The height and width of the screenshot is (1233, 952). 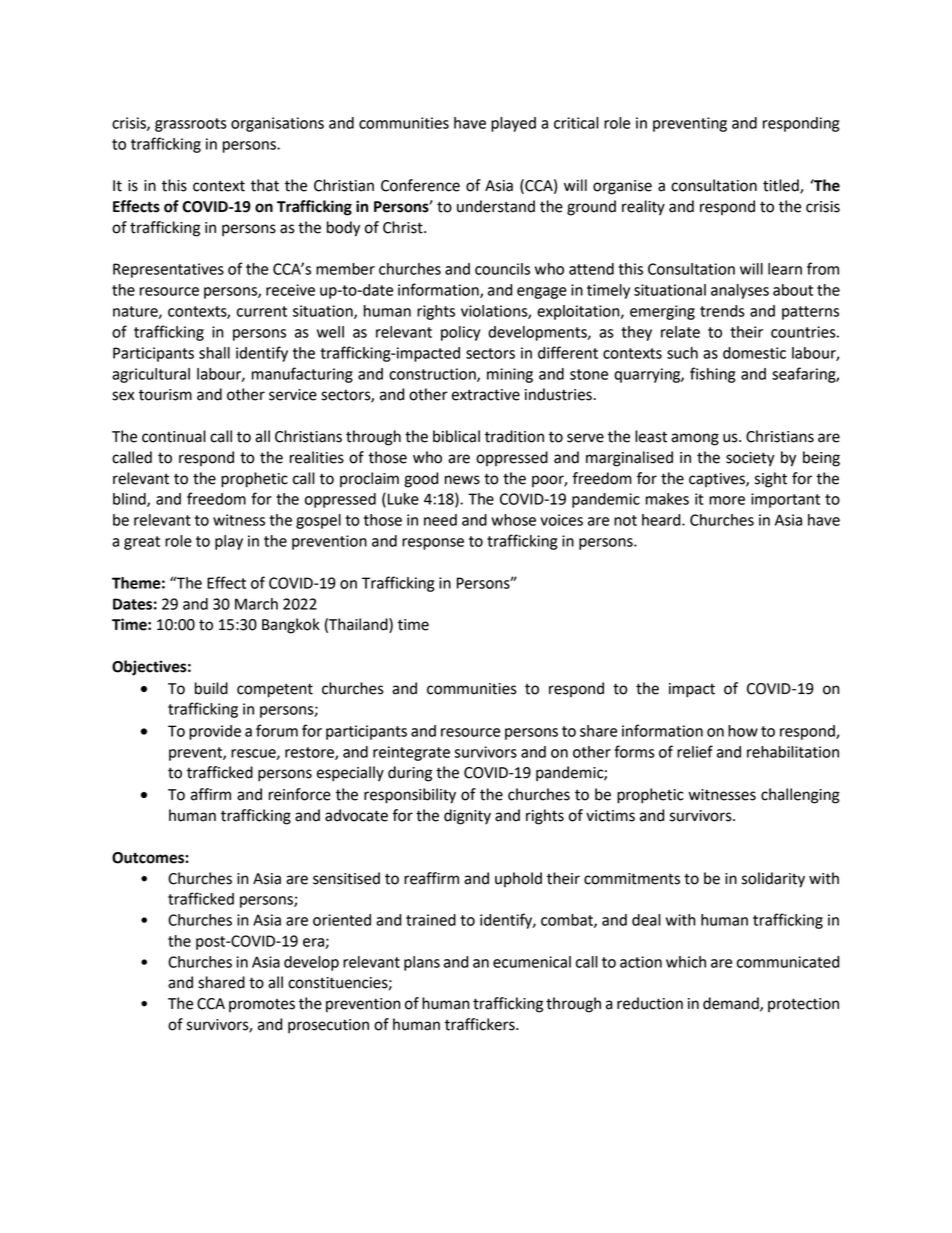 I want to click on Conference, so click(x=420, y=185).
